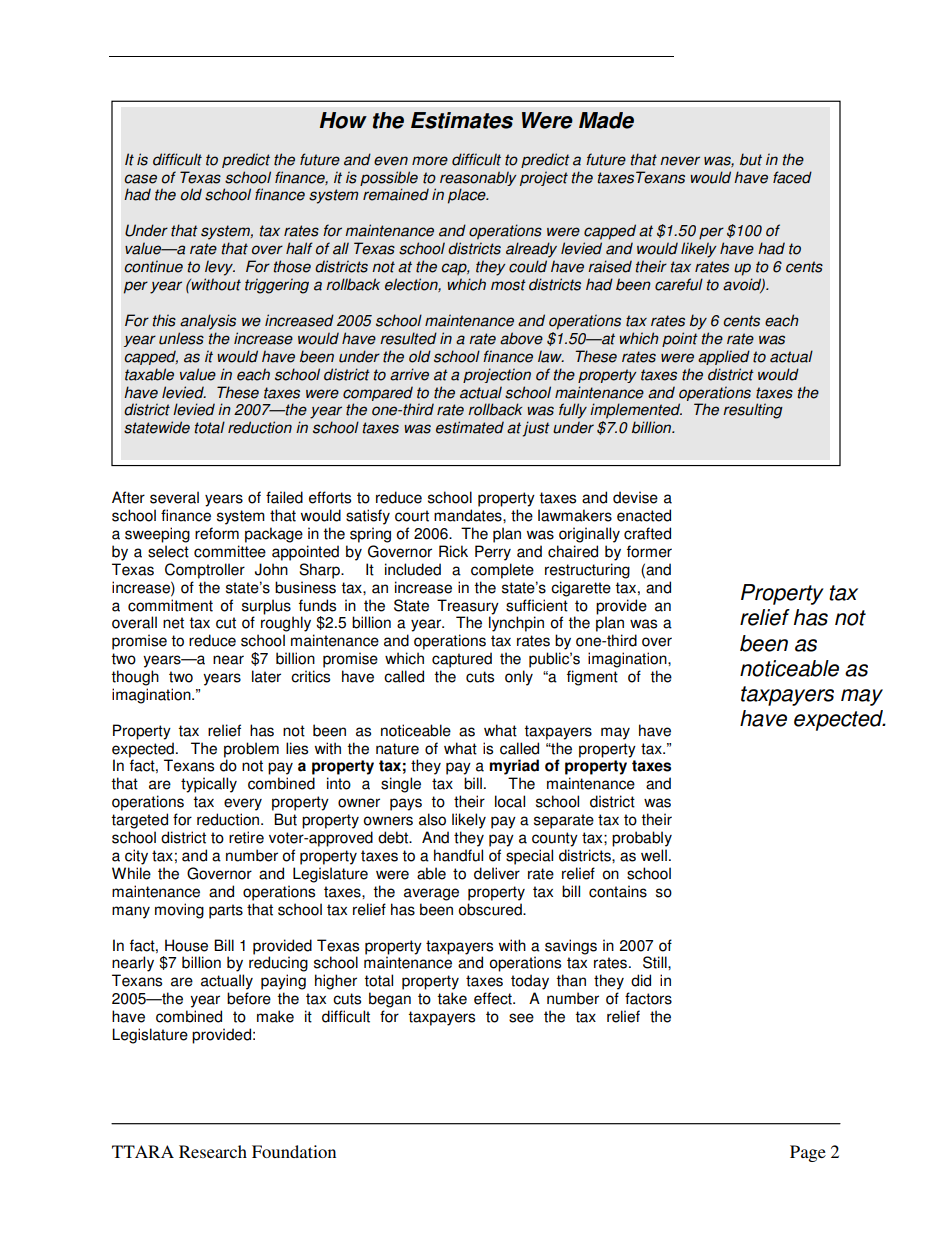  I want to click on Research, so click(213, 1151).
